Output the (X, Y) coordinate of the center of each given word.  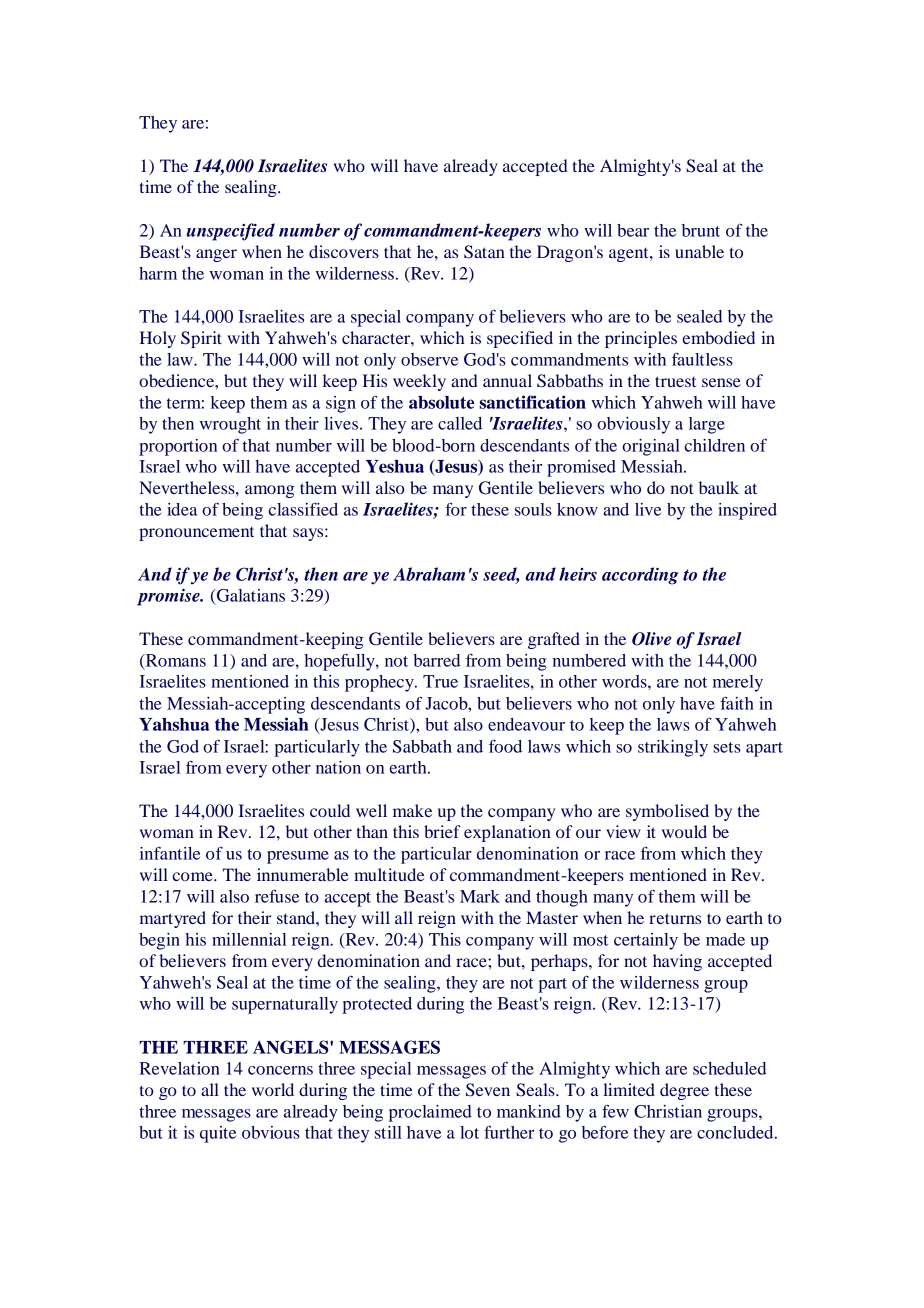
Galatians (250, 595)
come (194, 876)
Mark (480, 896)
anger (216, 255)
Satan (484, 252)
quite (218, 1134)
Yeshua (395, 466)
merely (738, 683)
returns (675, 918)
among (269, 491)
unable (699, 251)
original (651, 447)
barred (436, 660)
